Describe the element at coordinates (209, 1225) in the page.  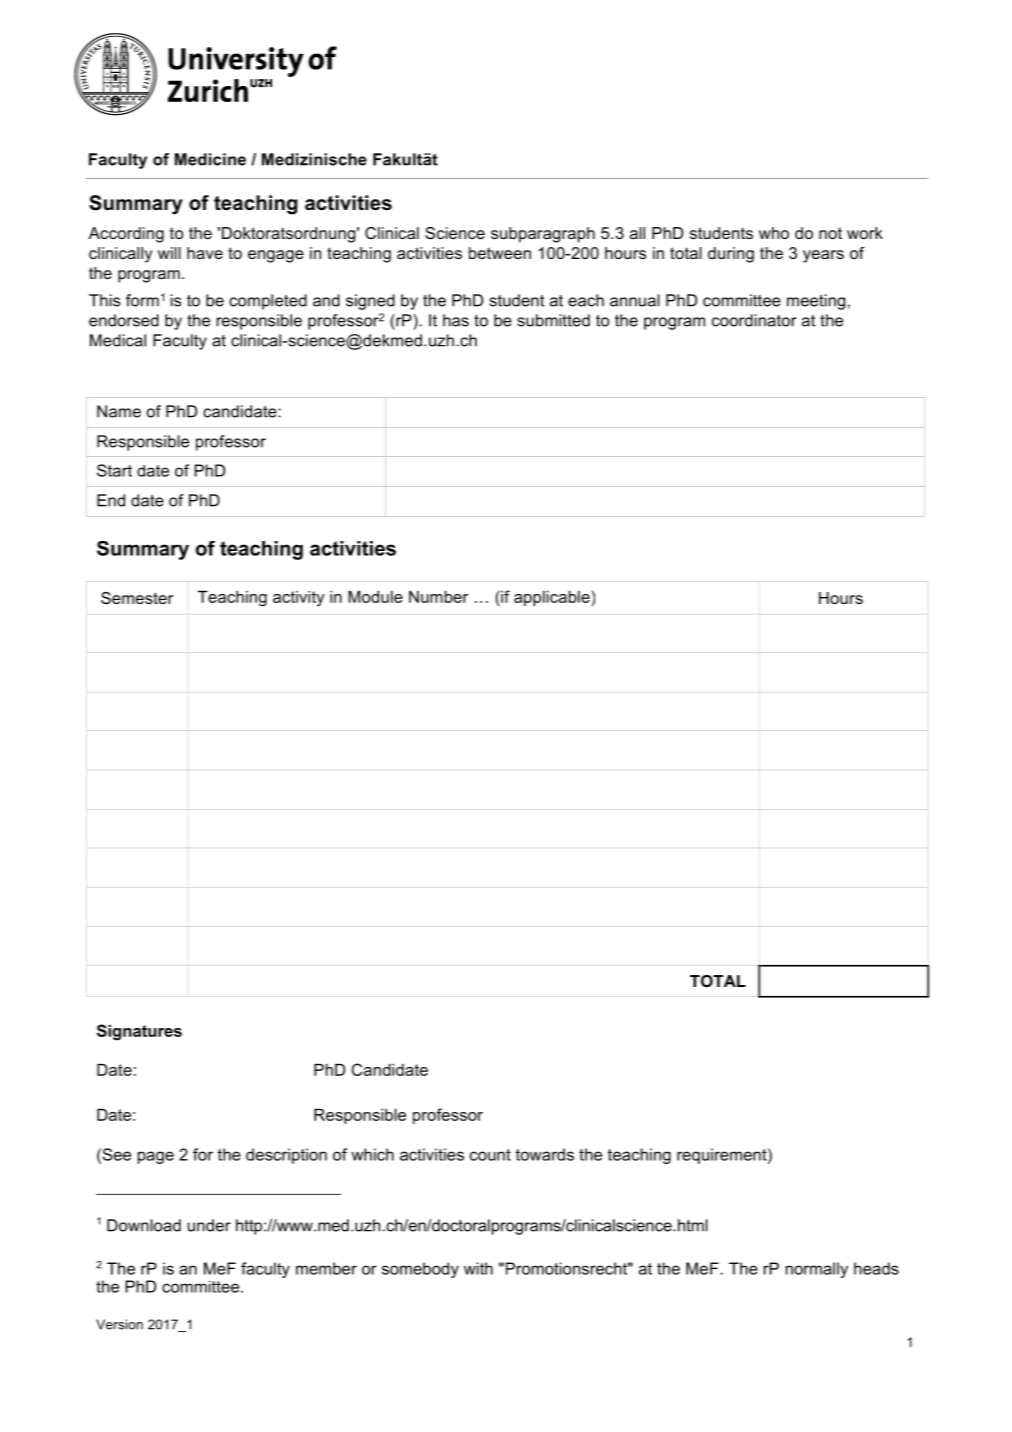
I see `under` at that location.
